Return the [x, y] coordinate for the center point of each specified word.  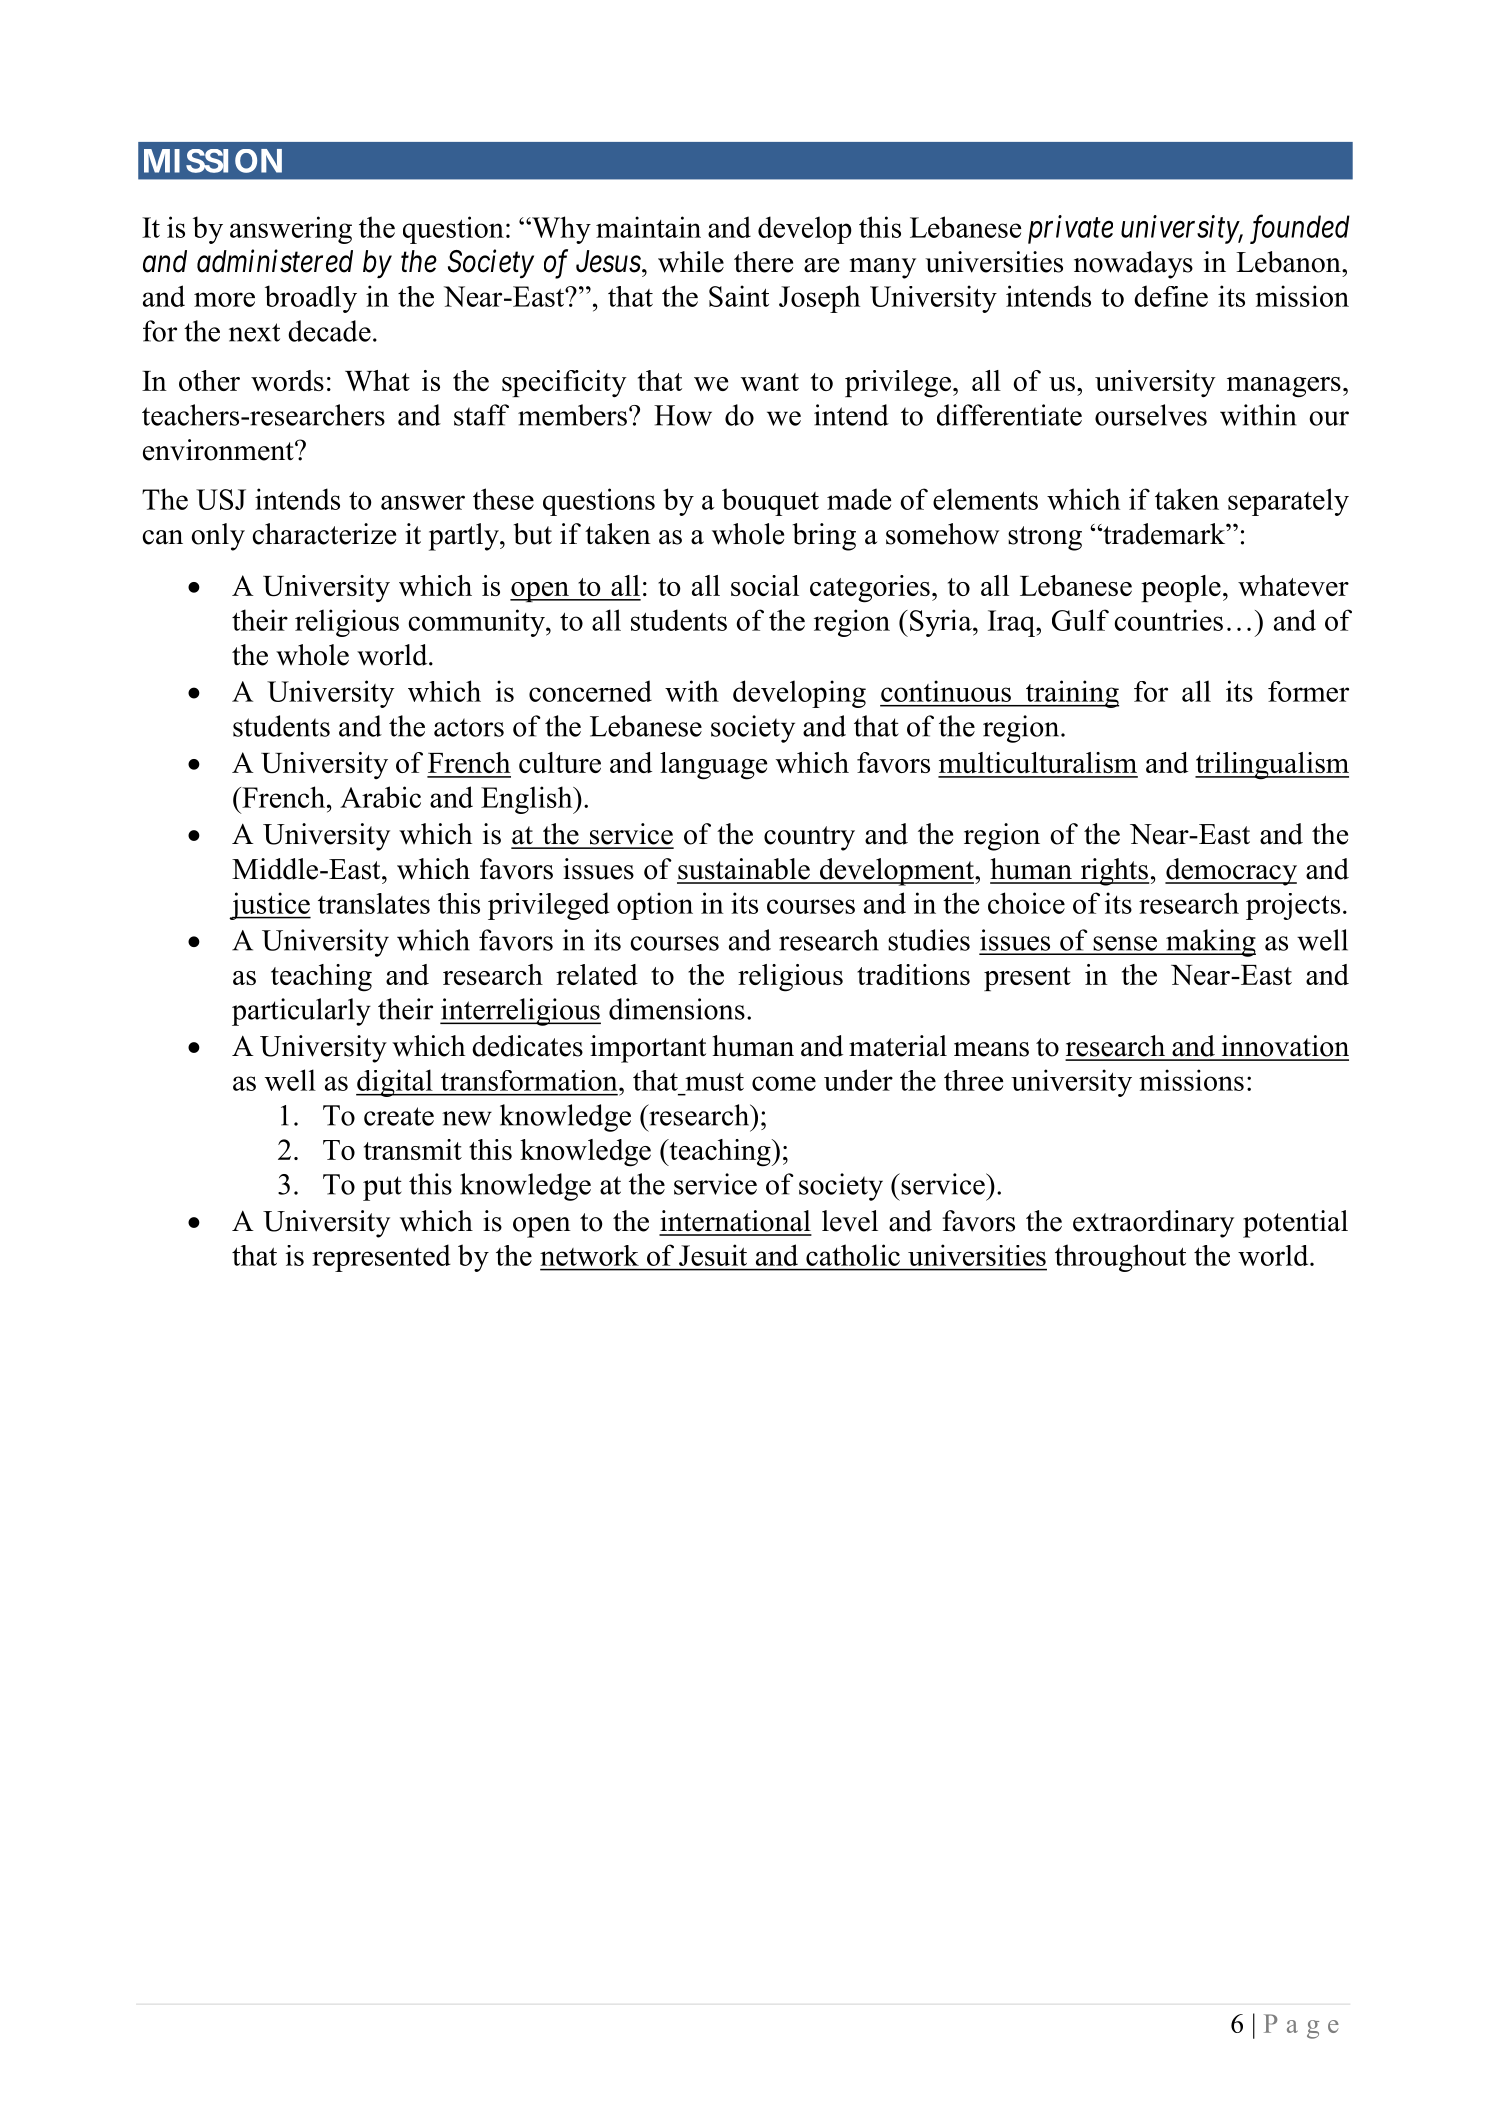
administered [275, 261]
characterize [324, 534]
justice [270, 906]
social [765, 585]
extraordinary [1153, 1224]
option [655, 906]
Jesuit [713, 1255]
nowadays [1133, 265]
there [763, 262]
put [382, 1188]
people [1181, 588]
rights [1113, 872]
